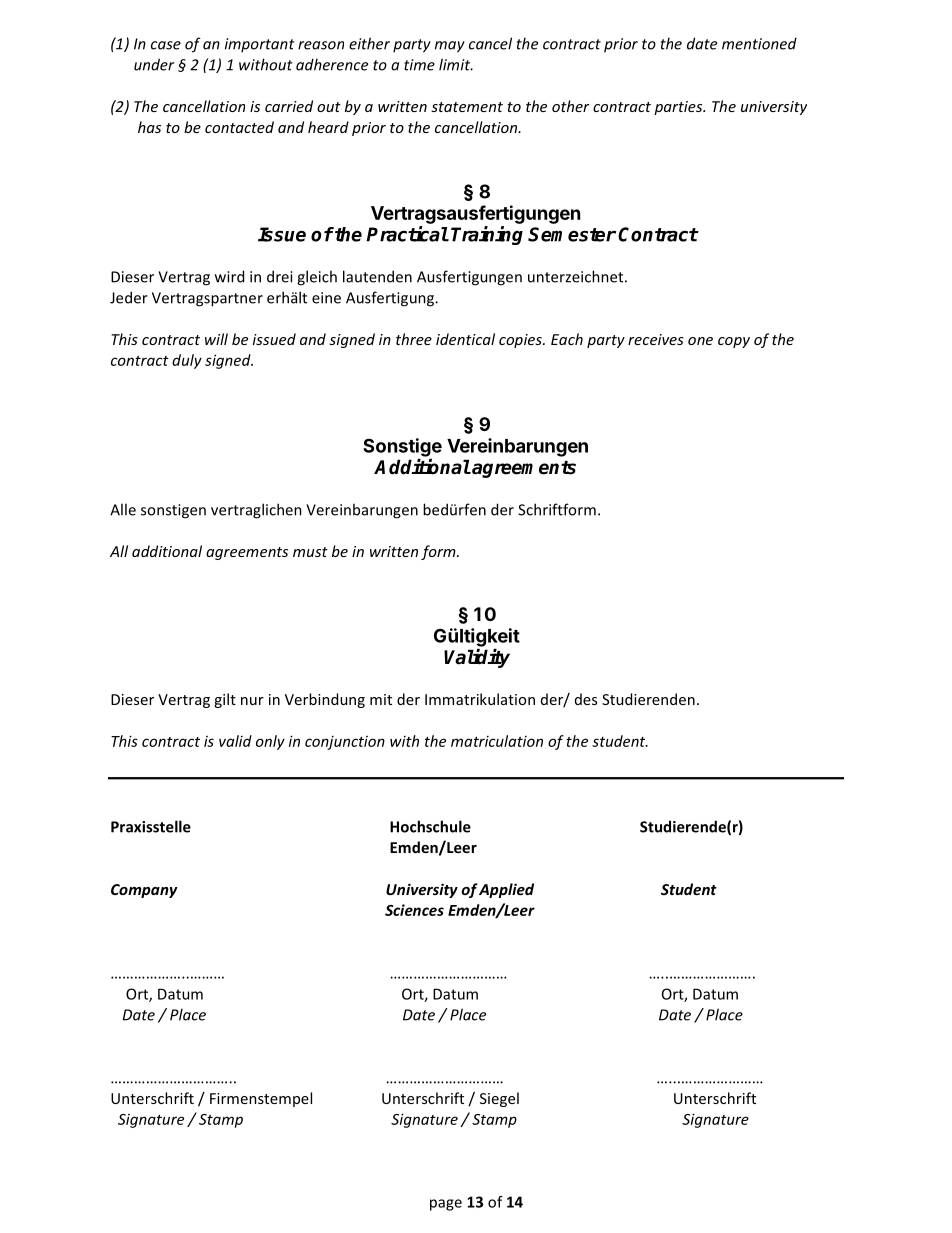 Image resolution: width=952 pixels, height=1233 pixels. Describe the element at coordinates (506, 890) in the screenshot. I see `Applied` at that location.
